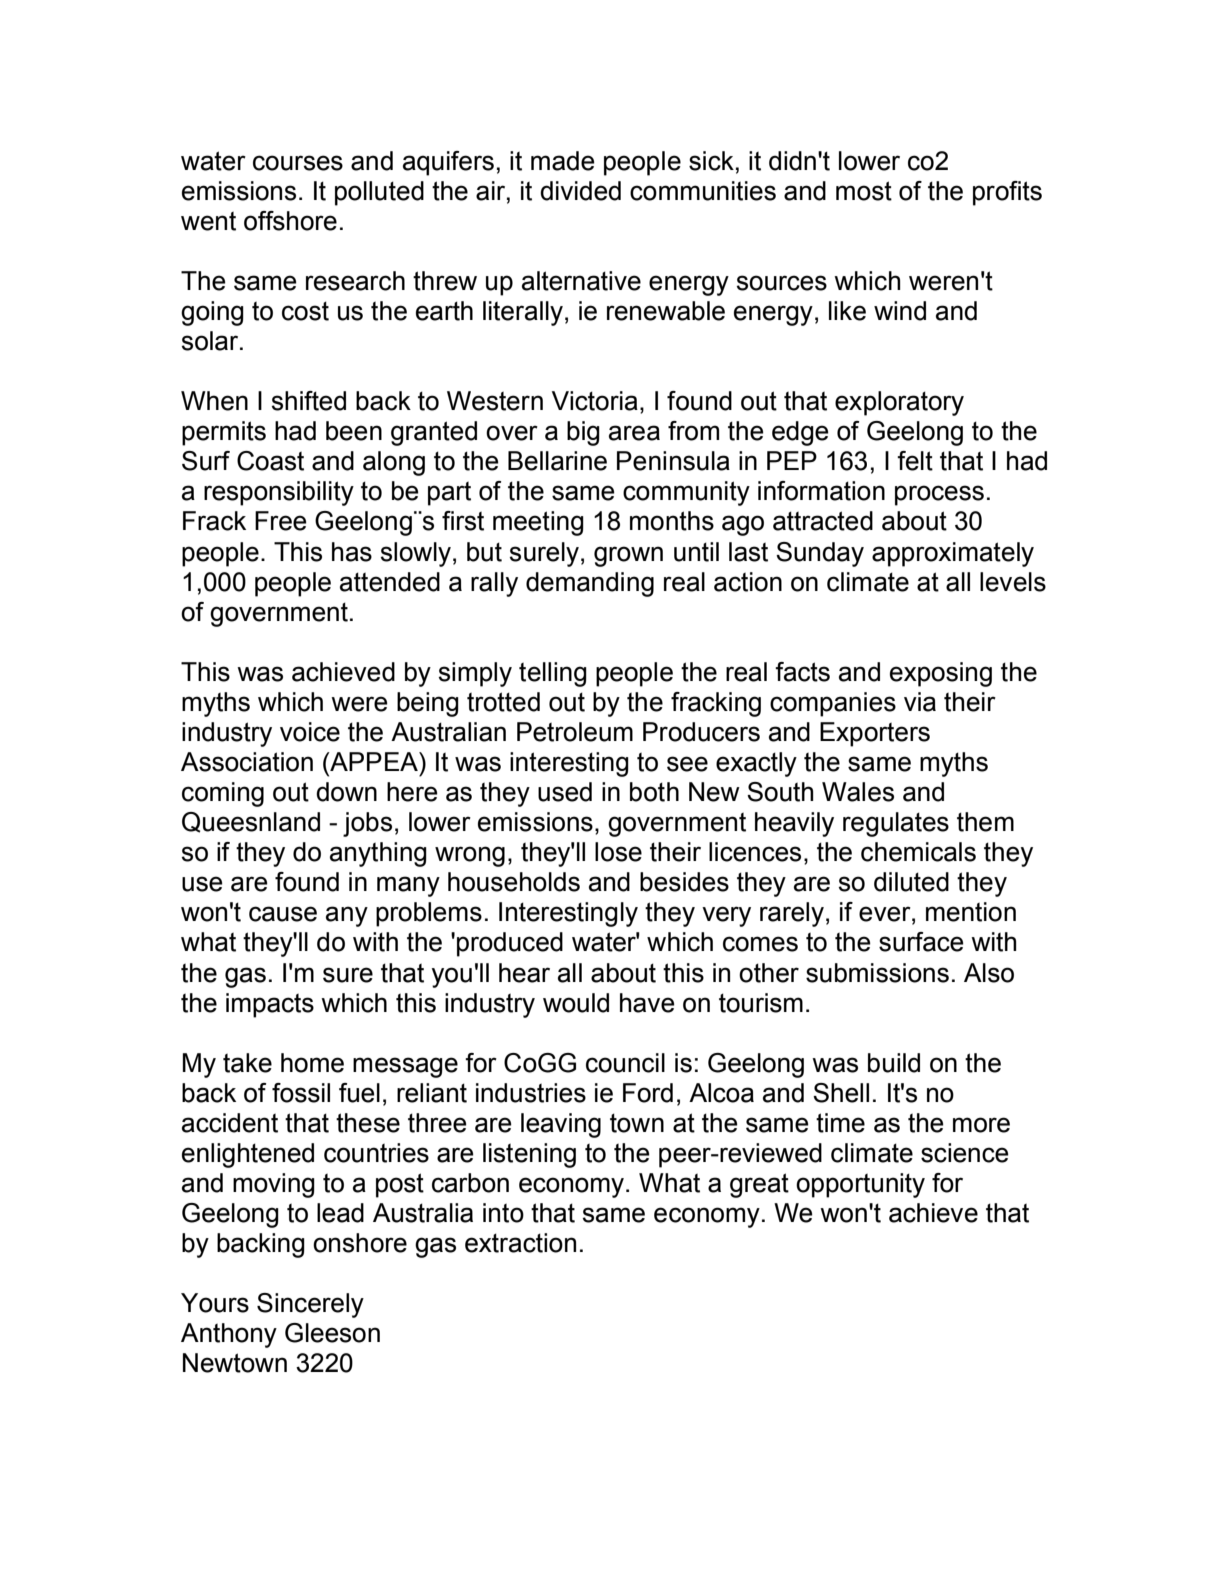  What do you see at coordinates (270, 1005) in the screenshot?
I see `impacts` at bounding box center [270, 1005].
